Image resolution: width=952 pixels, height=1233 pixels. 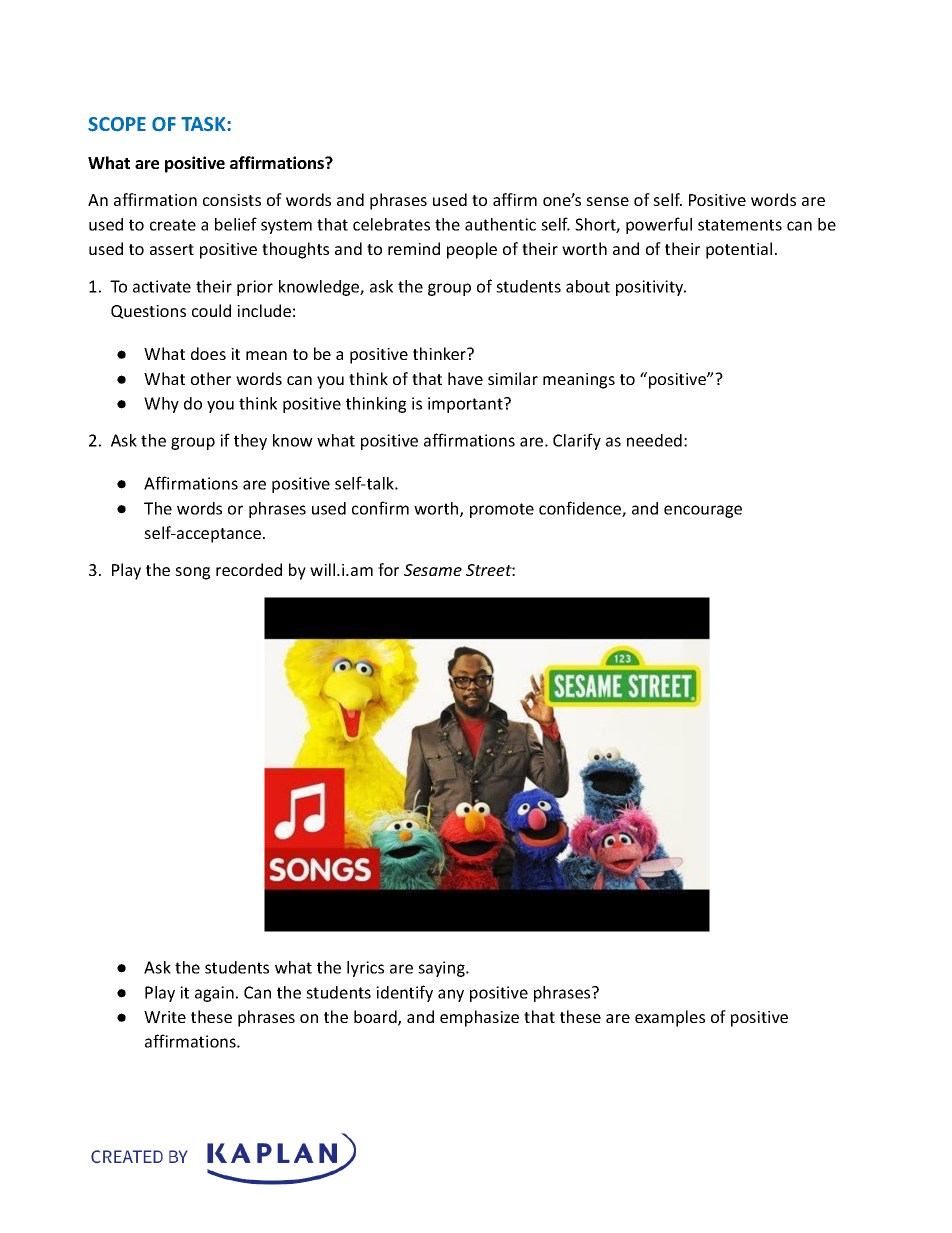 What do you see at coordinates (703, 511) in the screenshot?
I see `encourage` at bounding box center [703, 511].
